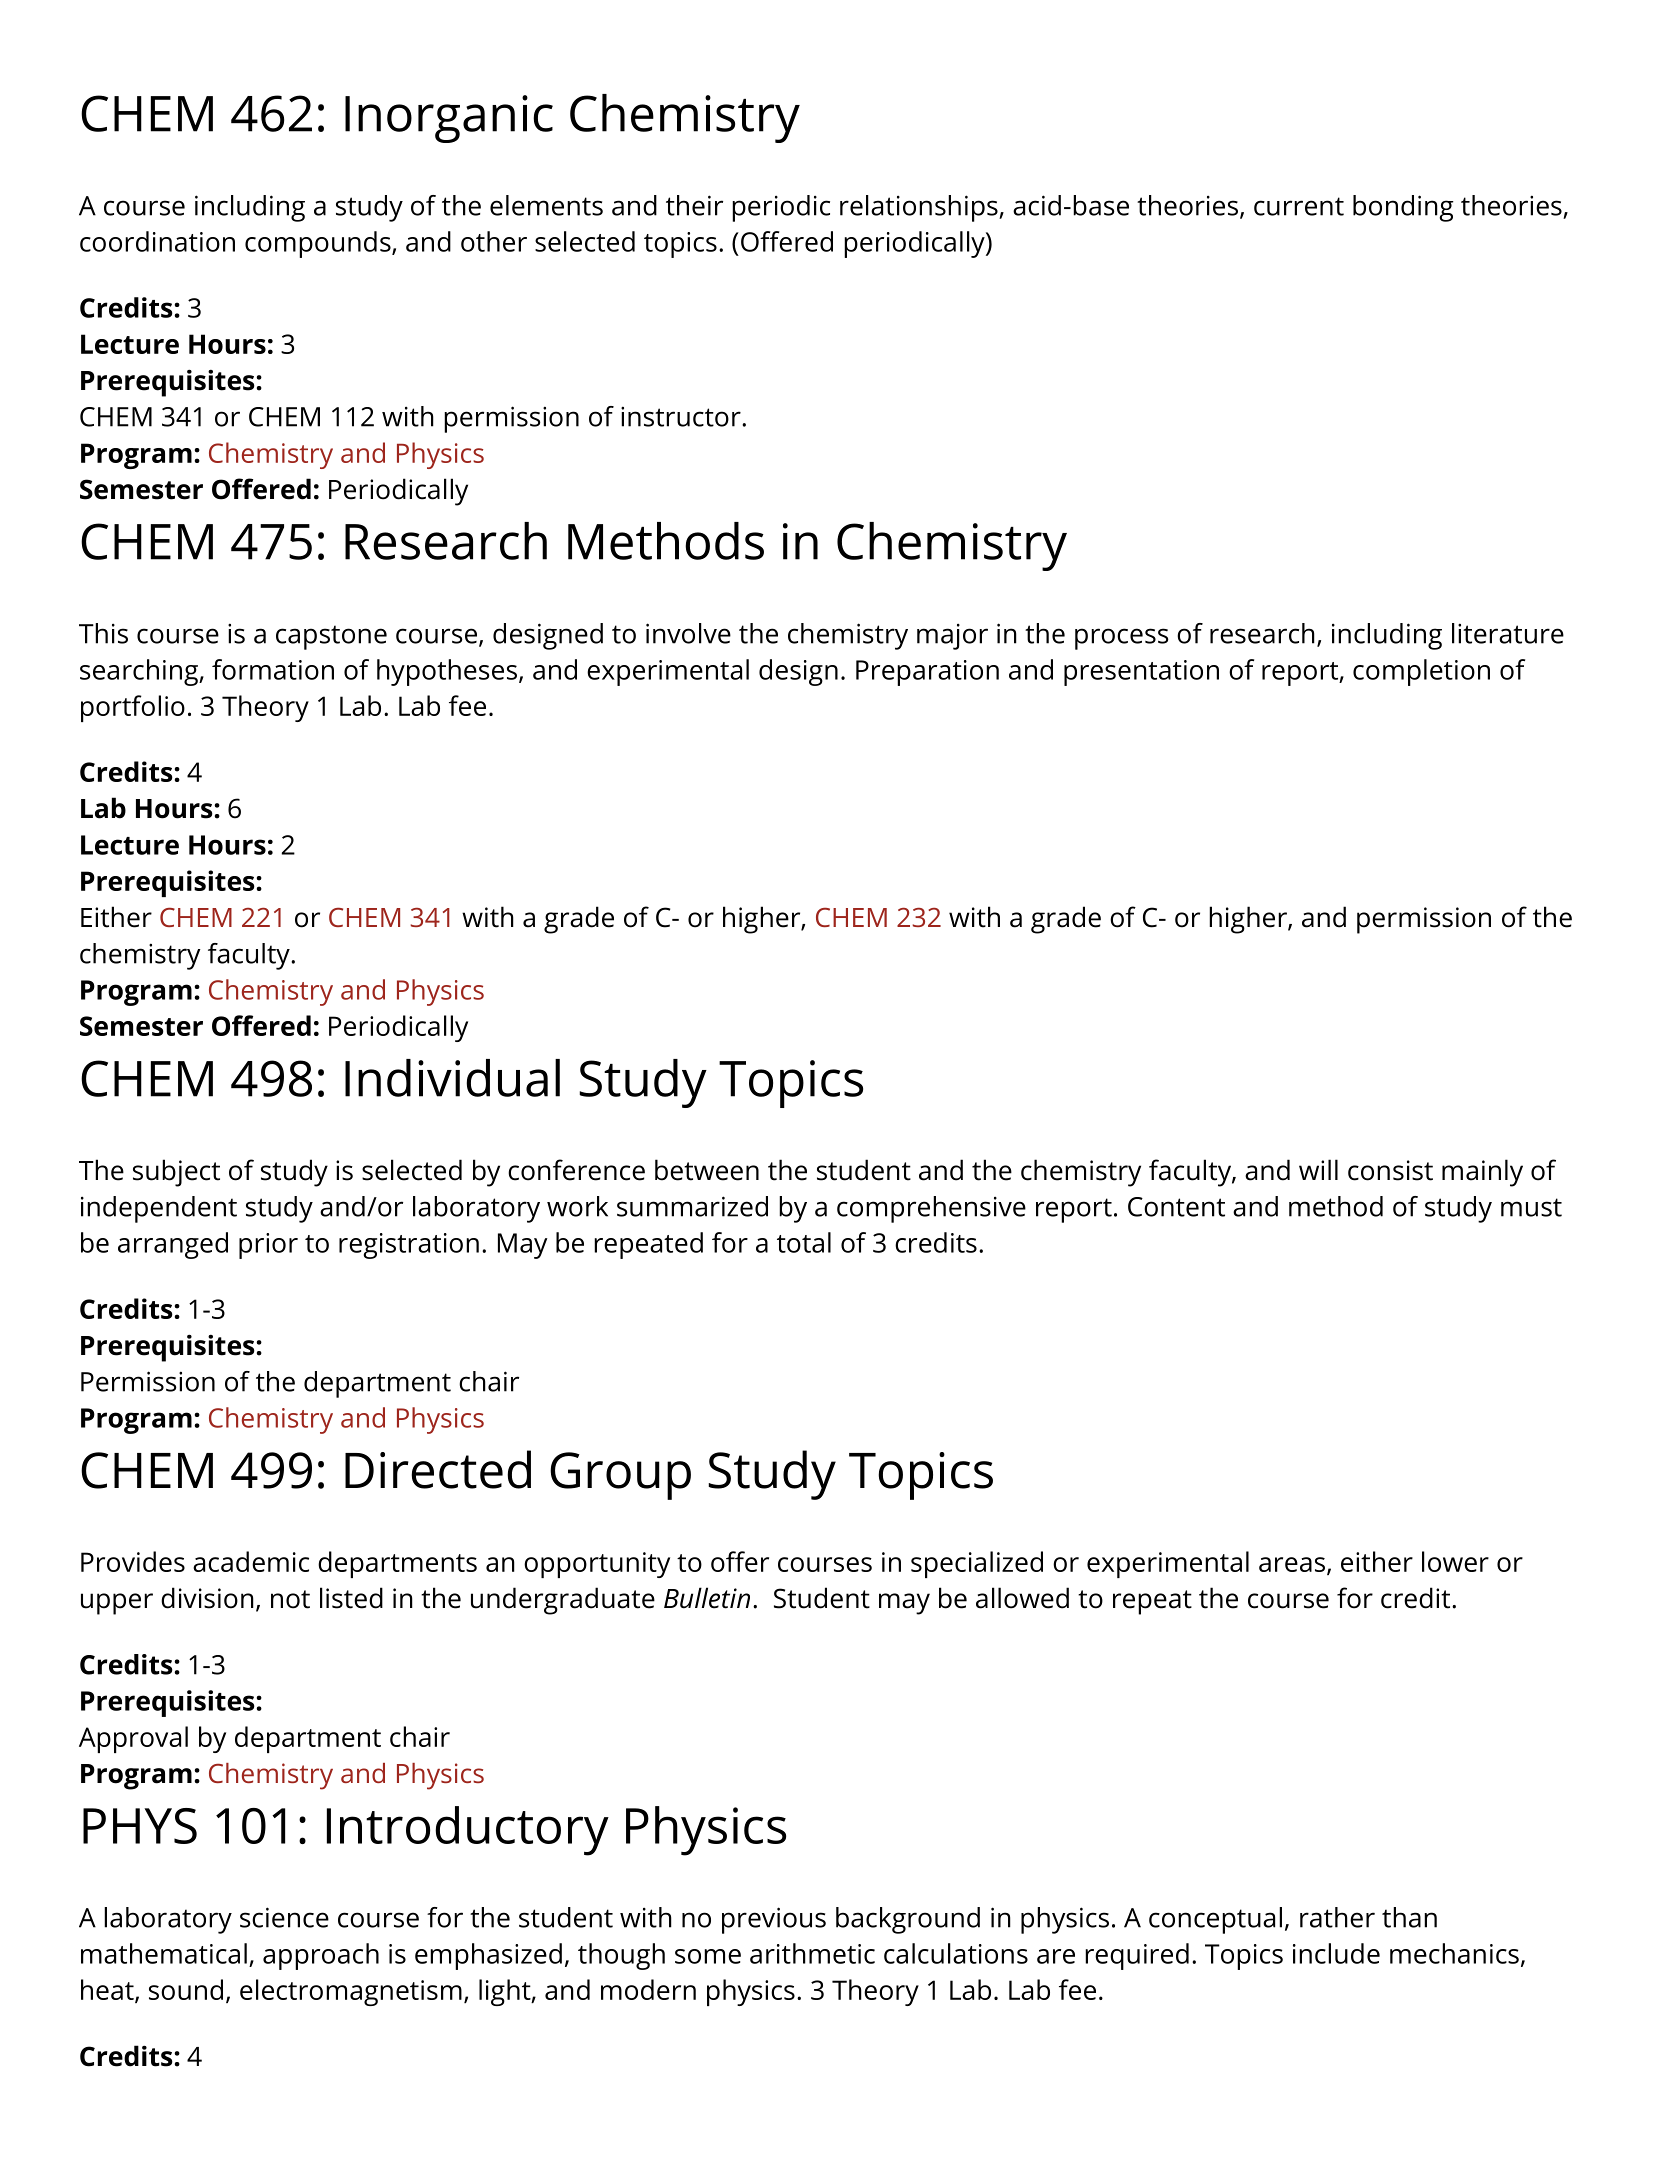 The image size is (1672, 2164). What do you see at coordinates (284, 1917) in the document?
I see `science` at bounding box center [284, 1917].
